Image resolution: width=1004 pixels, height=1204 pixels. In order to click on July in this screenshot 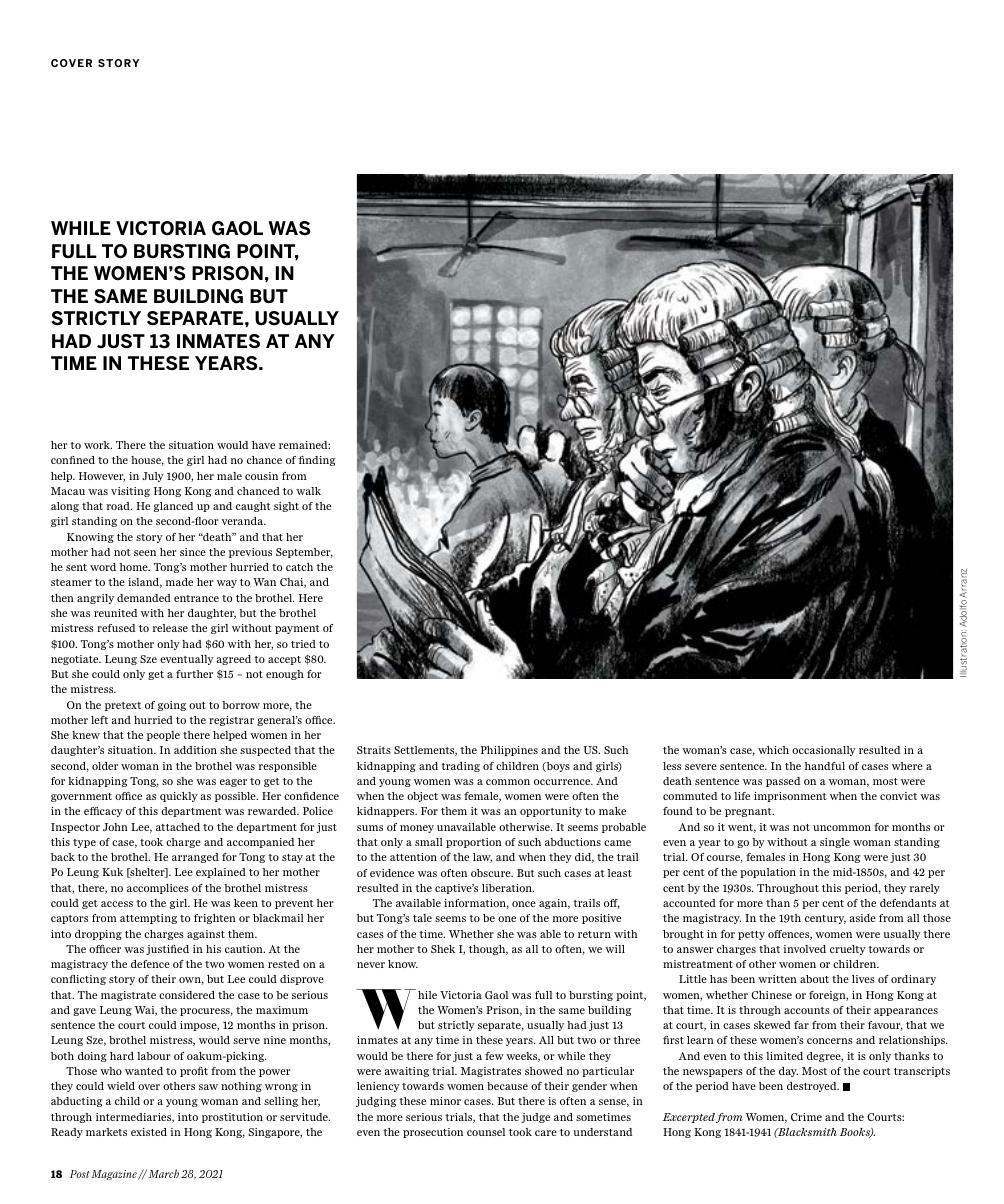, I will do `click(153, 477)`.
